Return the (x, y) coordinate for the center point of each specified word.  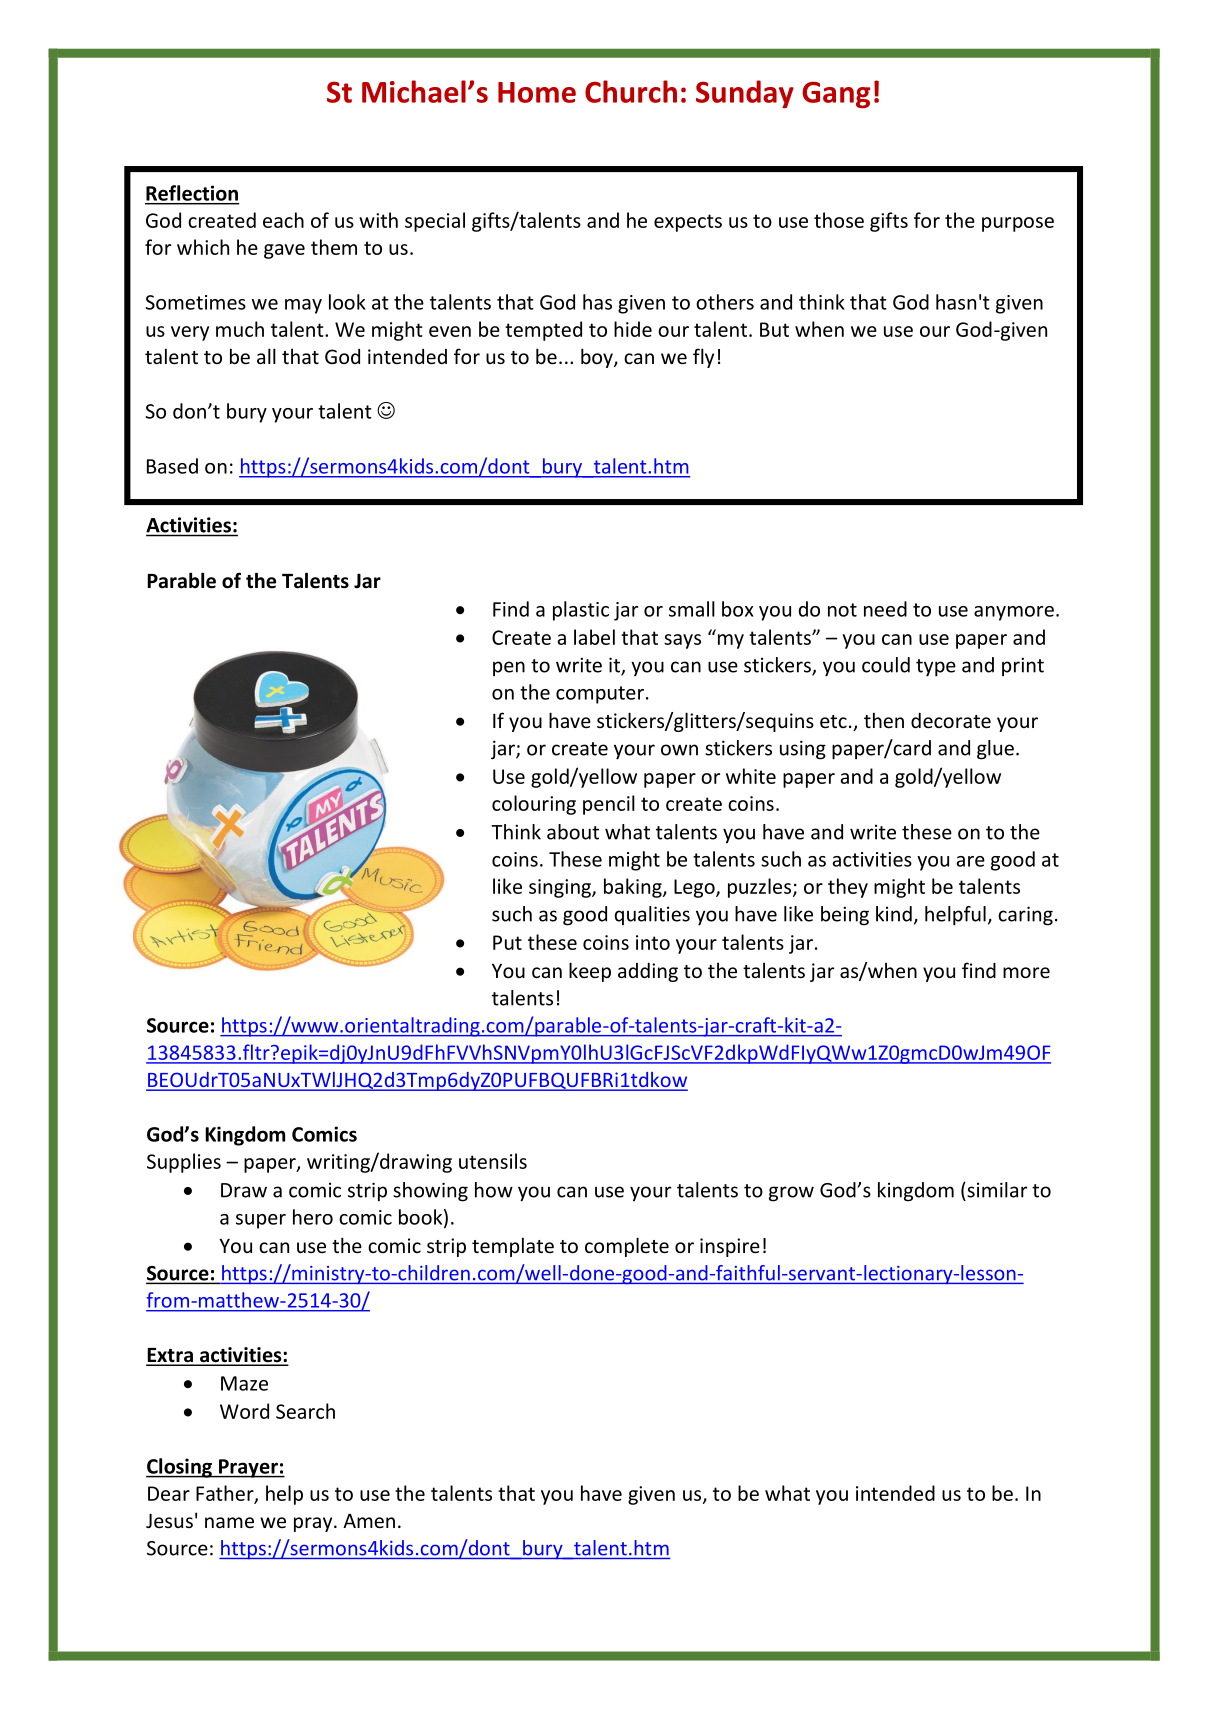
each (283, 220)
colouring (534, 805)
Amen (369, 1520)
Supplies (184, 1163)
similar (996, 1190)
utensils (493, 1161)
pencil (609, 805)
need (885, 609)
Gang (836, 95)
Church (631, 91)
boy (598, 358)
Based (172, 466)
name (229, 1522)
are (970, 861)
